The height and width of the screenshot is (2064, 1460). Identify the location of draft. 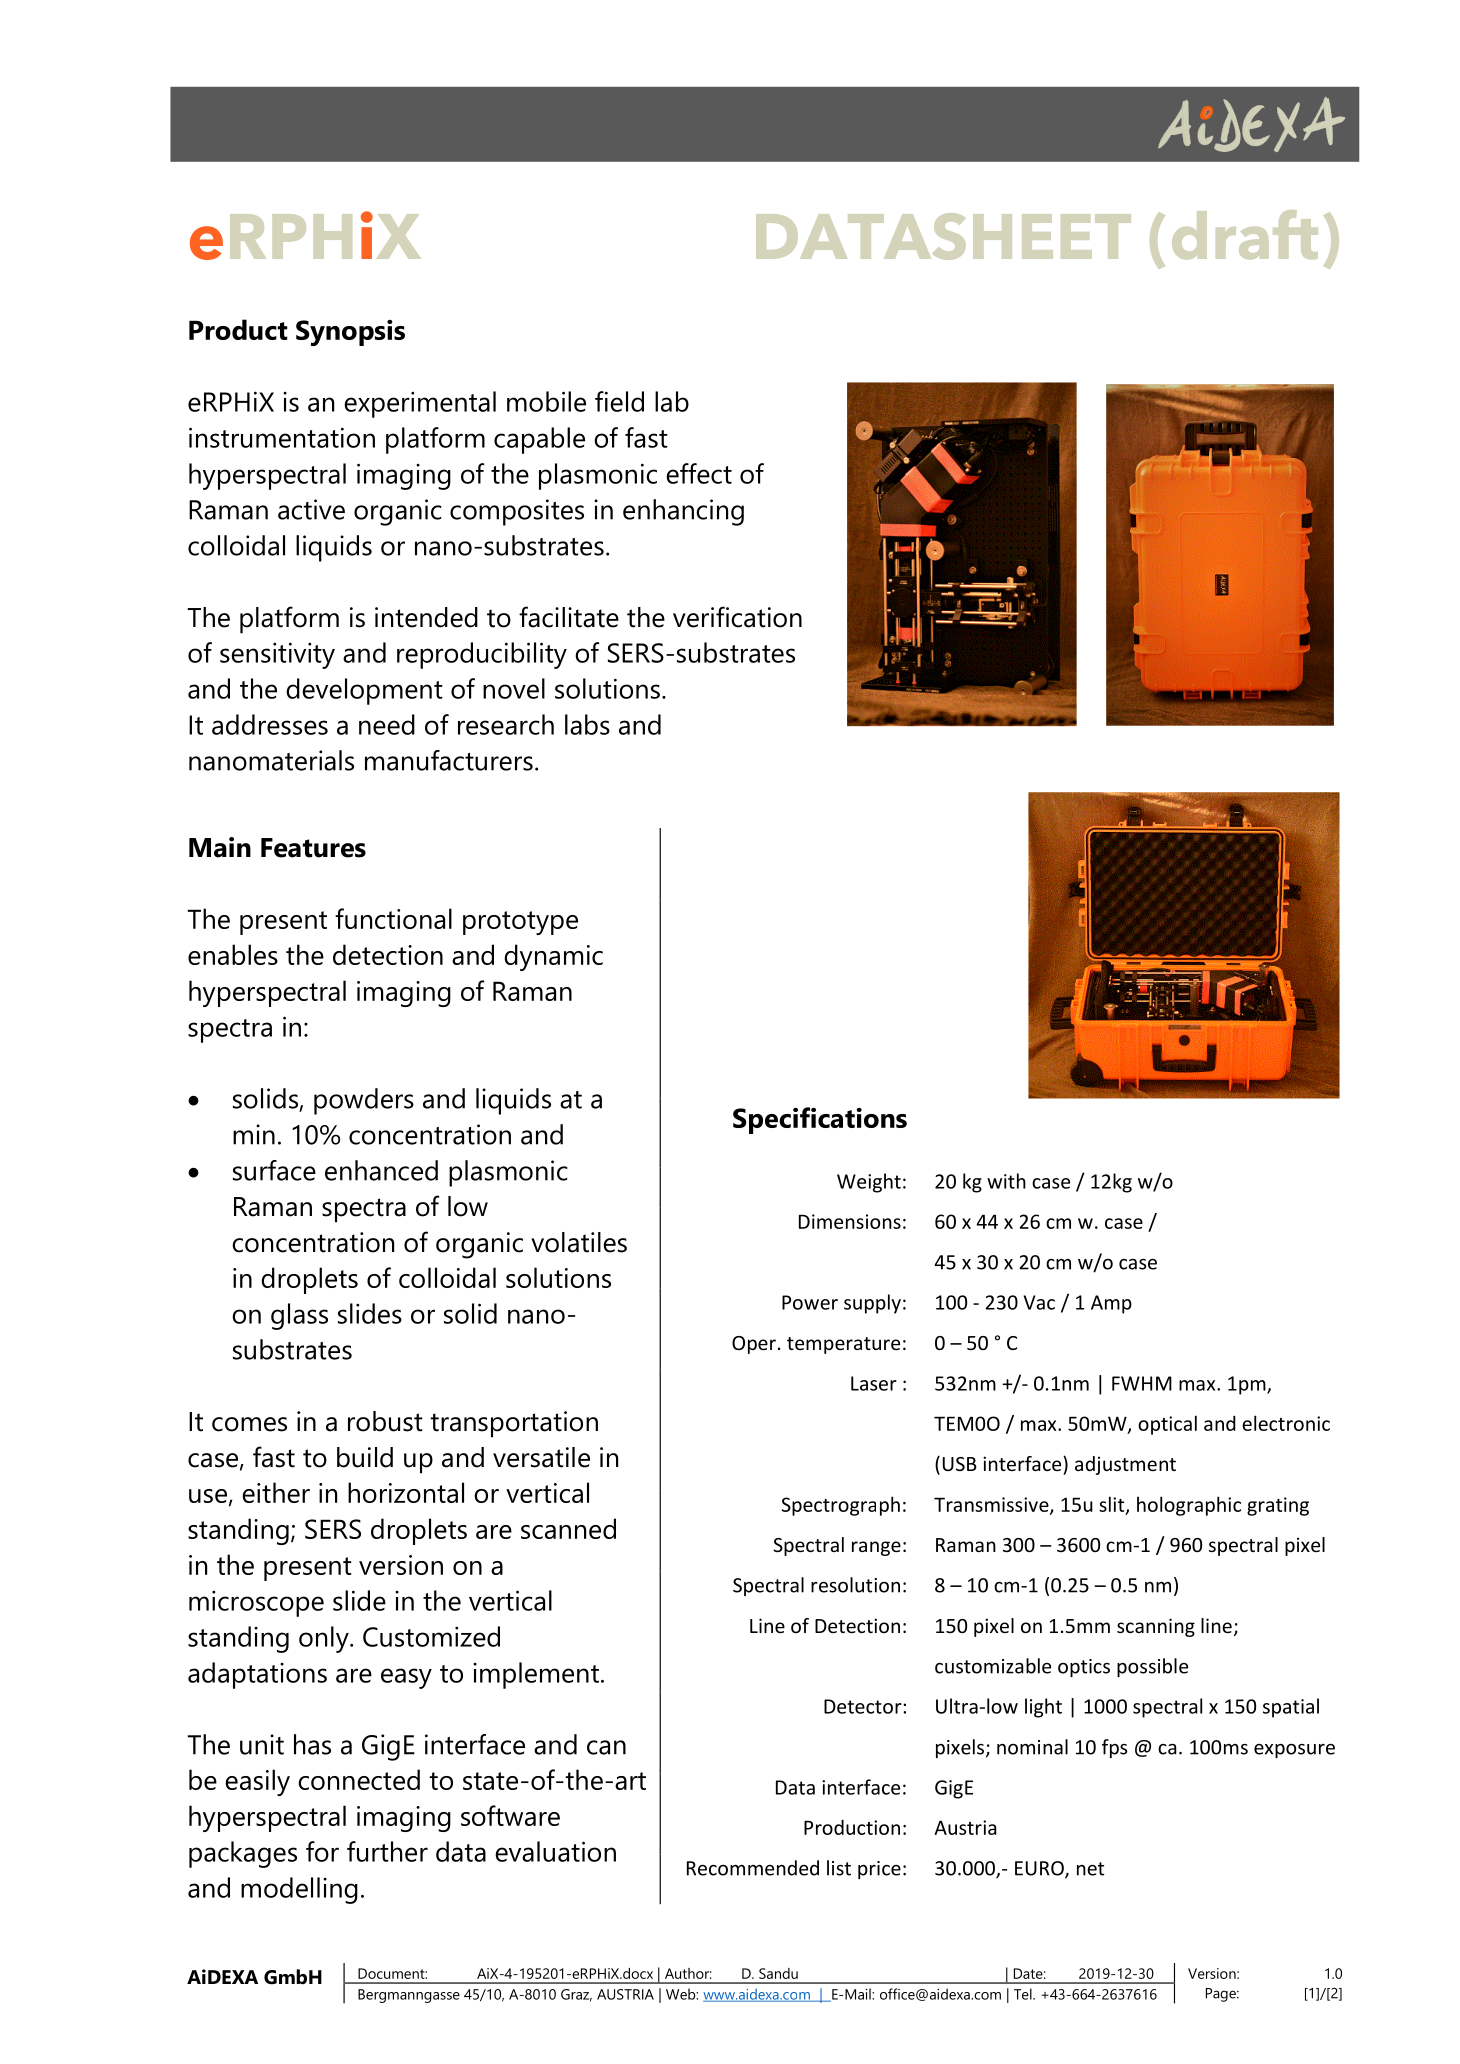
(1245, 234).
